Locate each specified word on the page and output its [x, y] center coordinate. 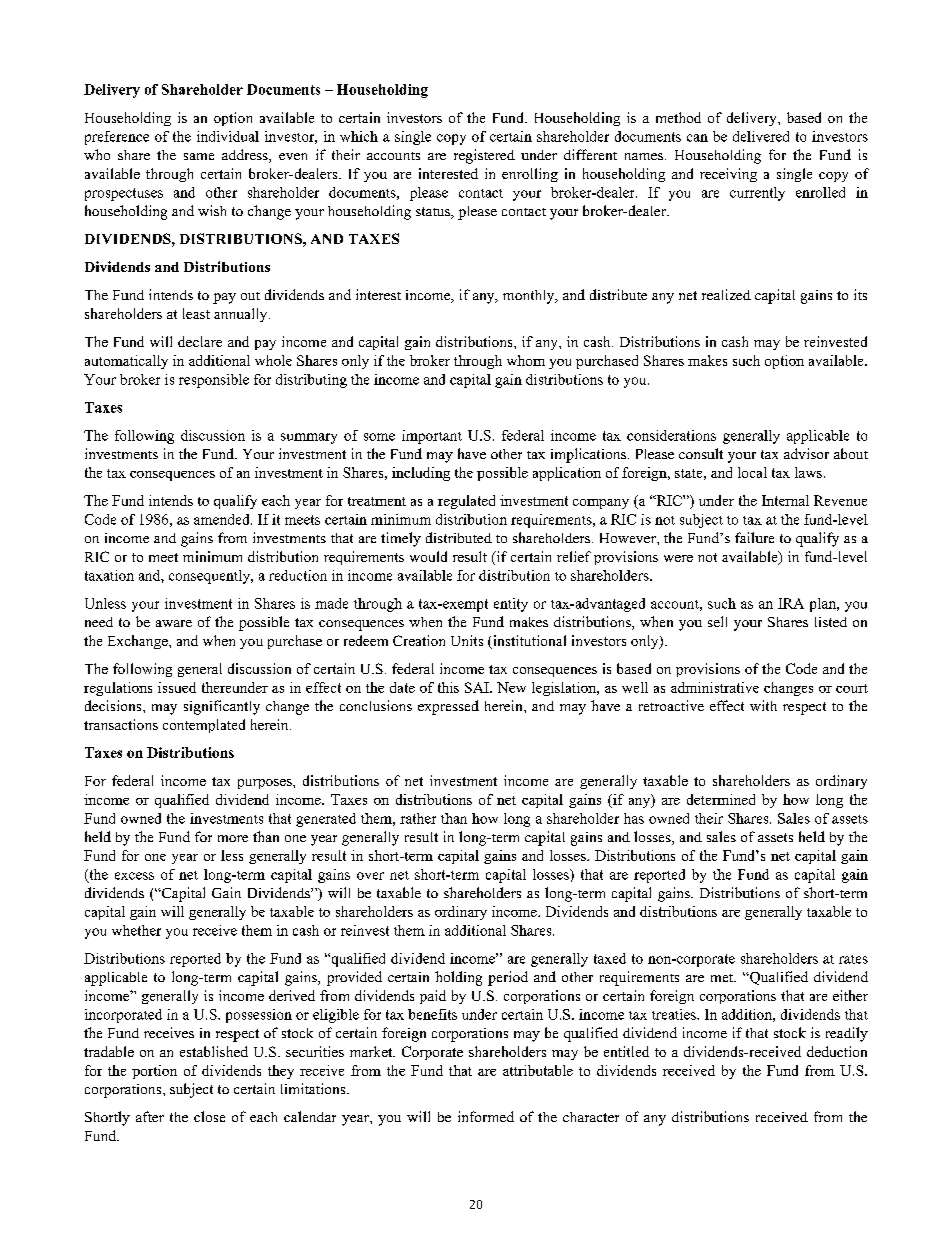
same [199, 156]
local [752, 472]
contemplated [204, 726]
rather [418, 818]
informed [486, 1116]
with [763, 705]
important [432, 437]
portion [154, 1072]
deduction [837, 1051]
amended [223, 519]
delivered [761, 136]
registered [484, 156]
